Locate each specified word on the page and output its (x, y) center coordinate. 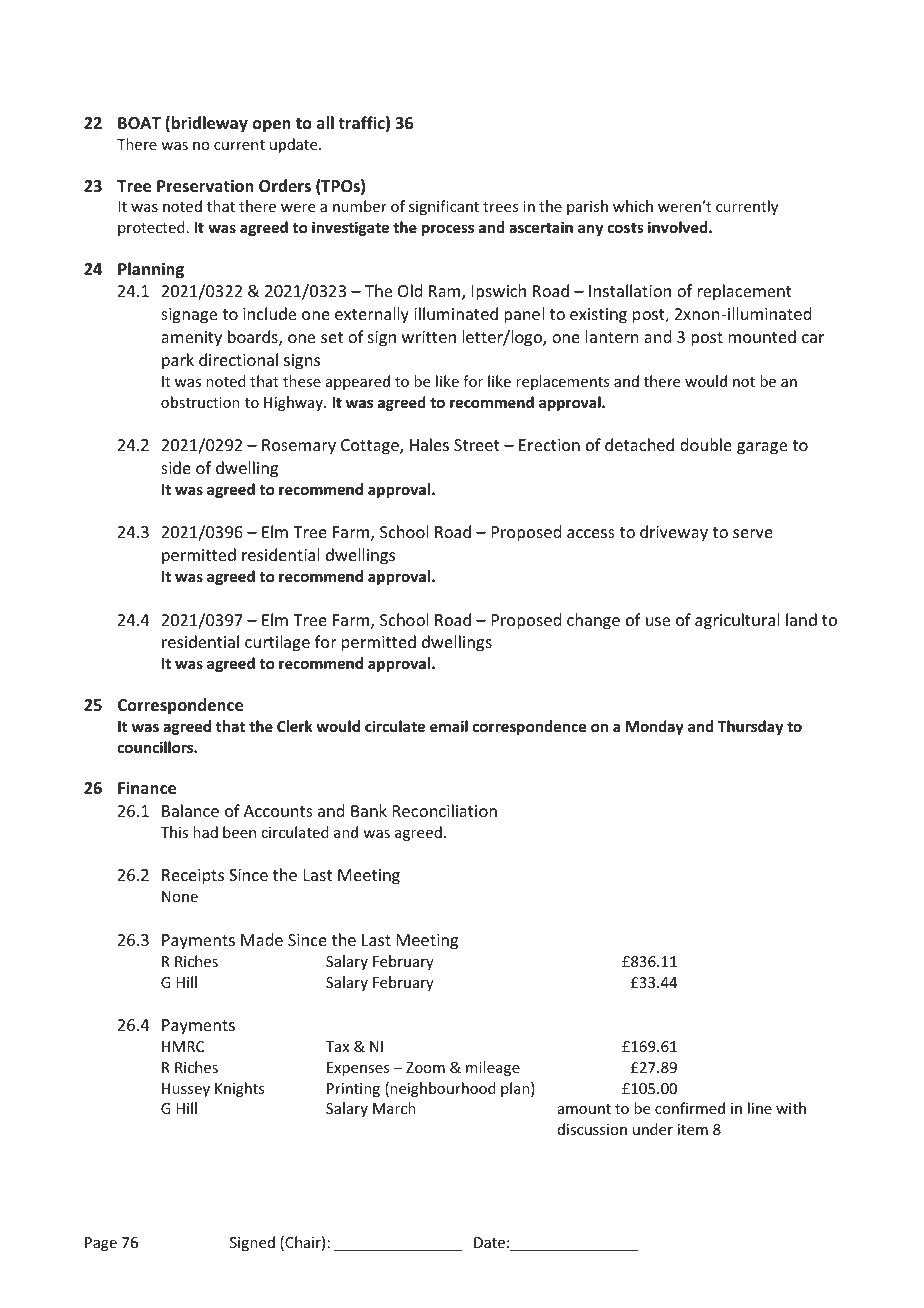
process (448, 230)
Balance (190, 810)
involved (679, 227)
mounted (762, 336)
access (591, 533)
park (178, 361)
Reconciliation (445, 810)
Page (101, 1244)
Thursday (750, 727)
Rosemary (299, 447)
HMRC (183, 1046)
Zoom (425, 1067)
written (429, 337)
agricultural (737, 621)
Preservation (205, 186)
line (760, 1108)
